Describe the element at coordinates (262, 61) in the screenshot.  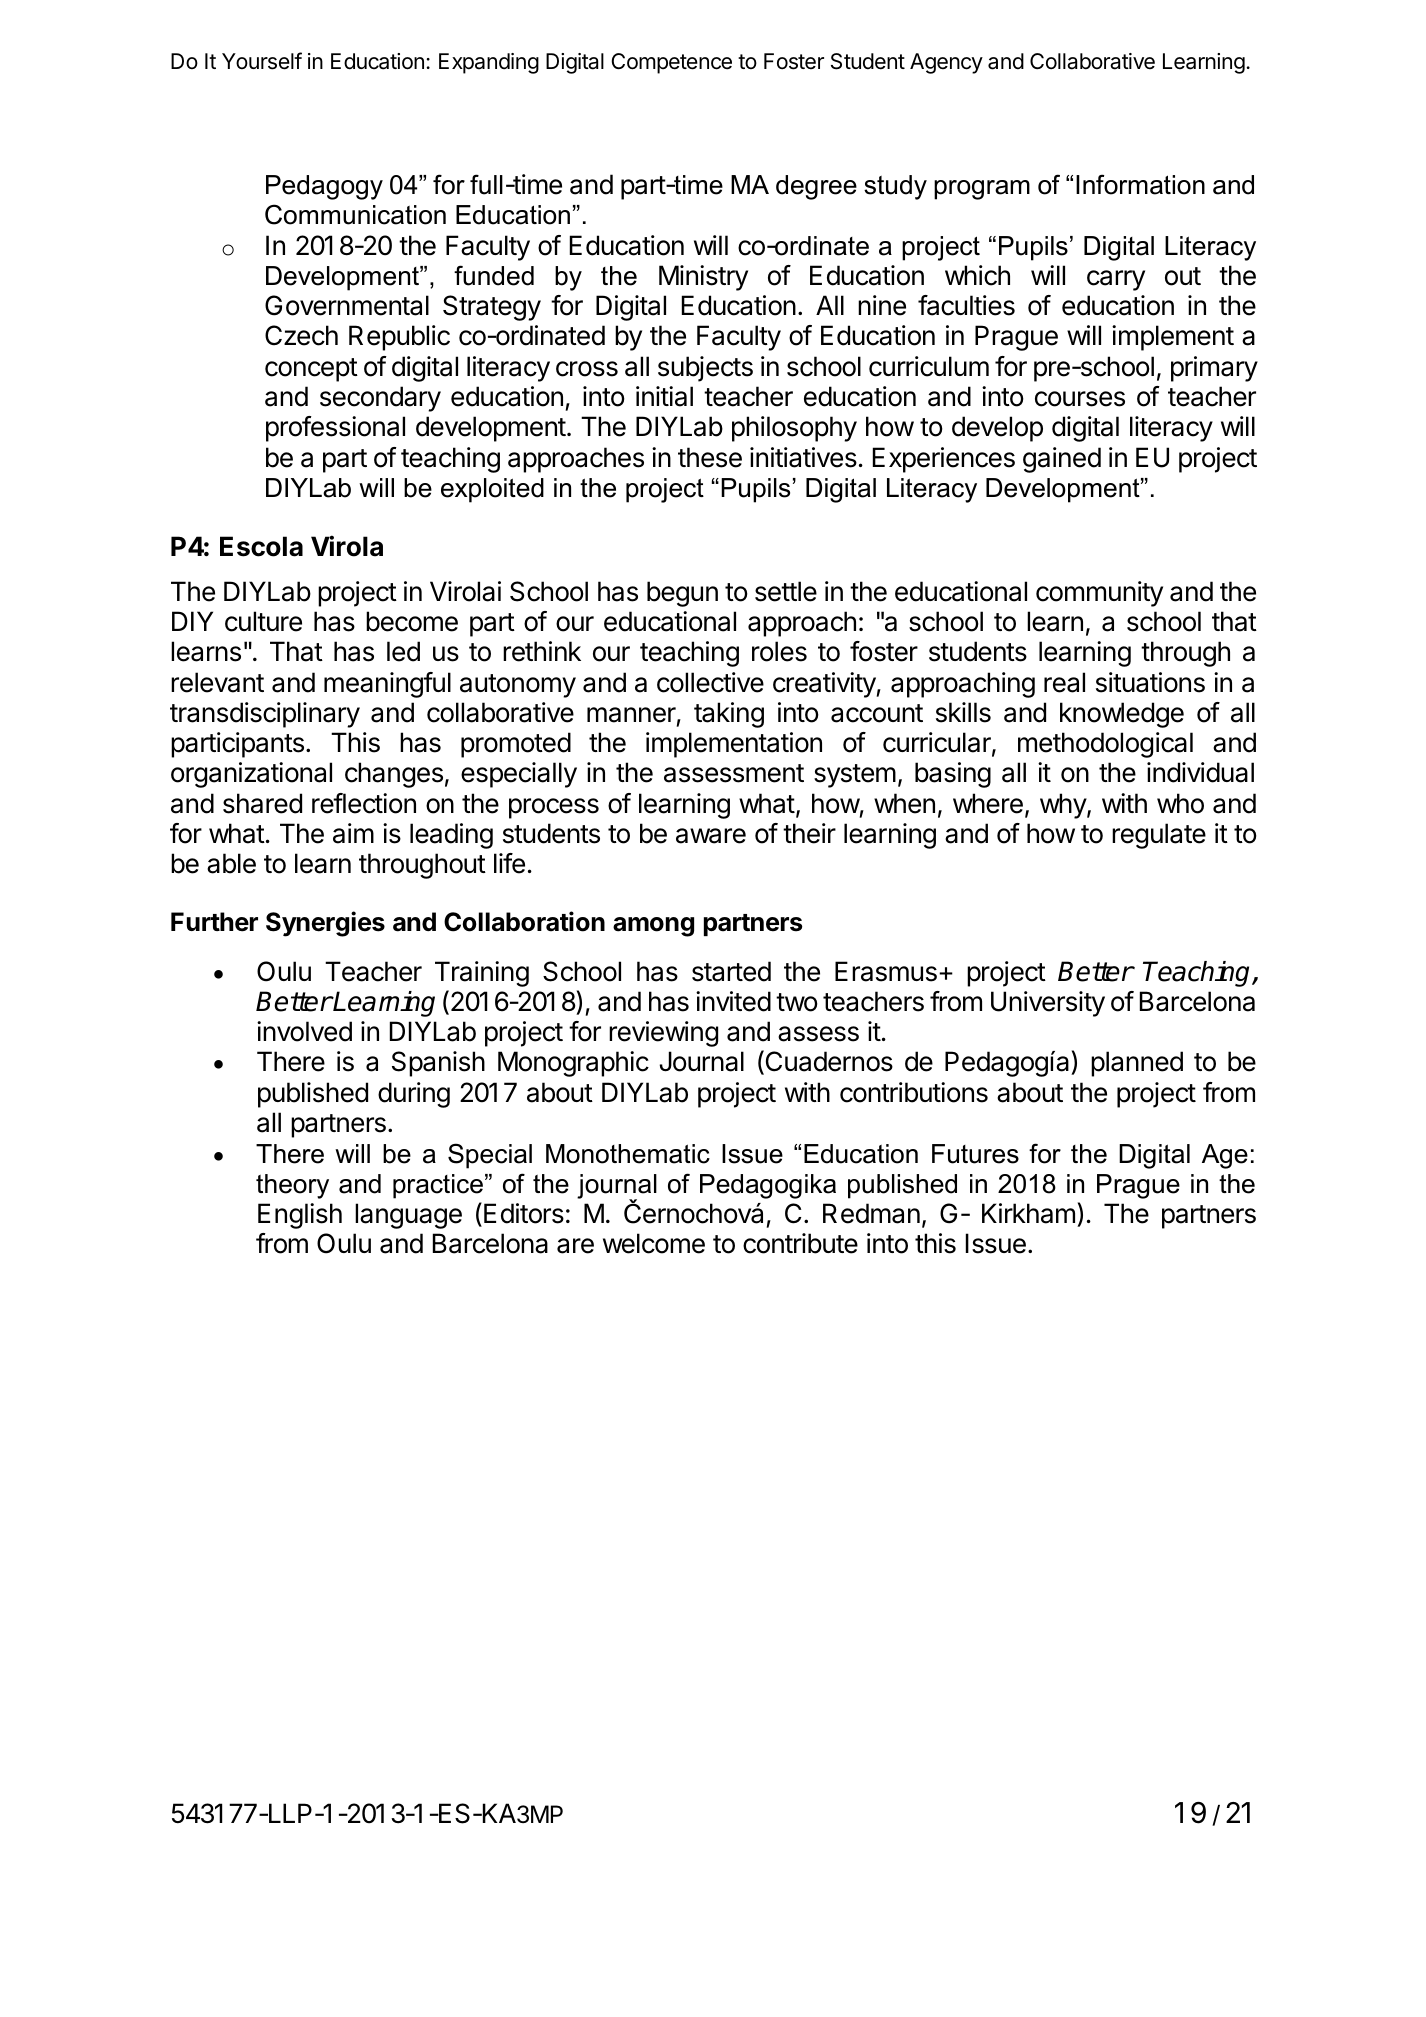
I see `Yourself` at that location.
